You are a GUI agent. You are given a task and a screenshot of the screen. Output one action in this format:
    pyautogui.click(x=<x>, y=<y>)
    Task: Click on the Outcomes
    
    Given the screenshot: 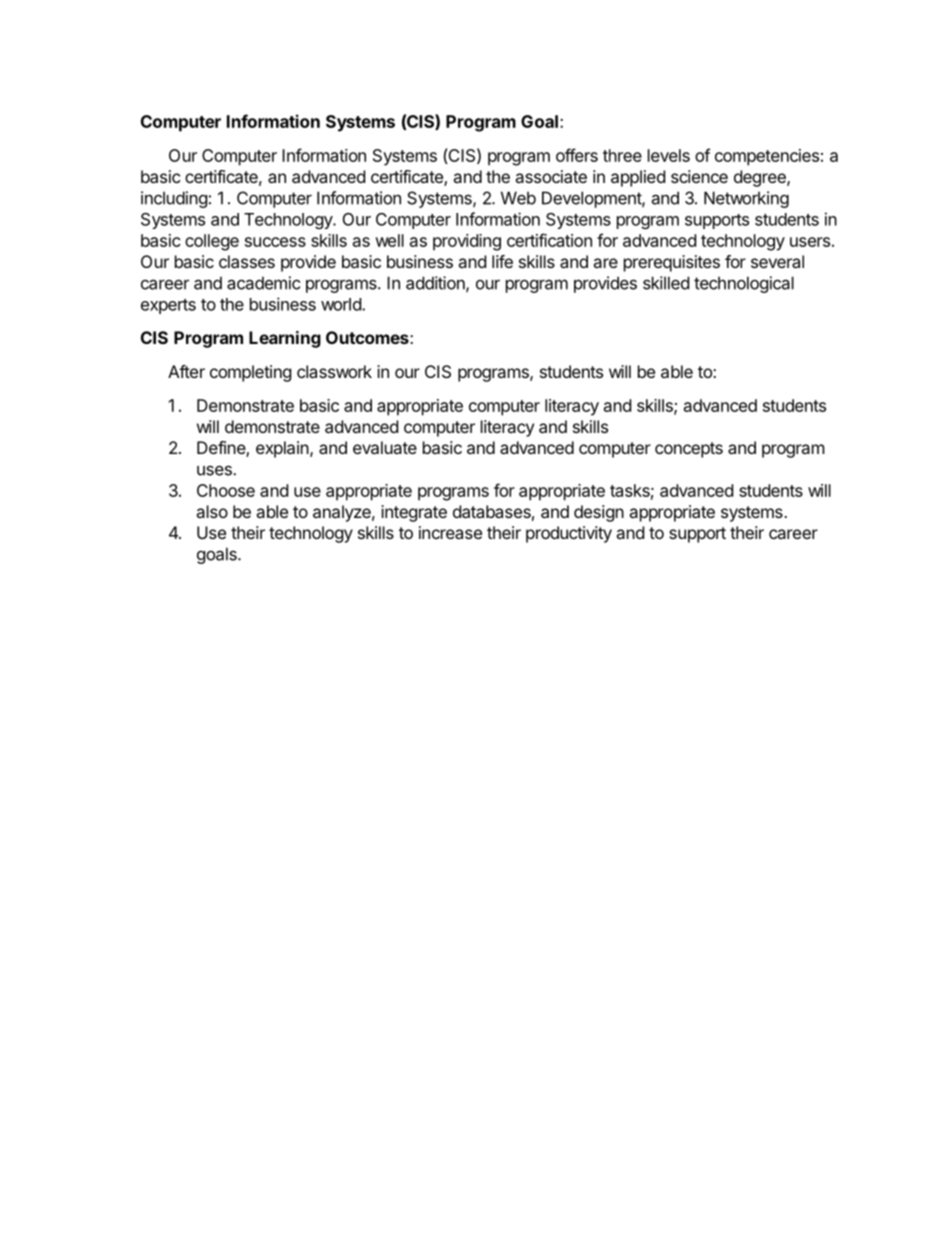 What is the action you would take?
    pyautogui.click(x=368, y=337)
